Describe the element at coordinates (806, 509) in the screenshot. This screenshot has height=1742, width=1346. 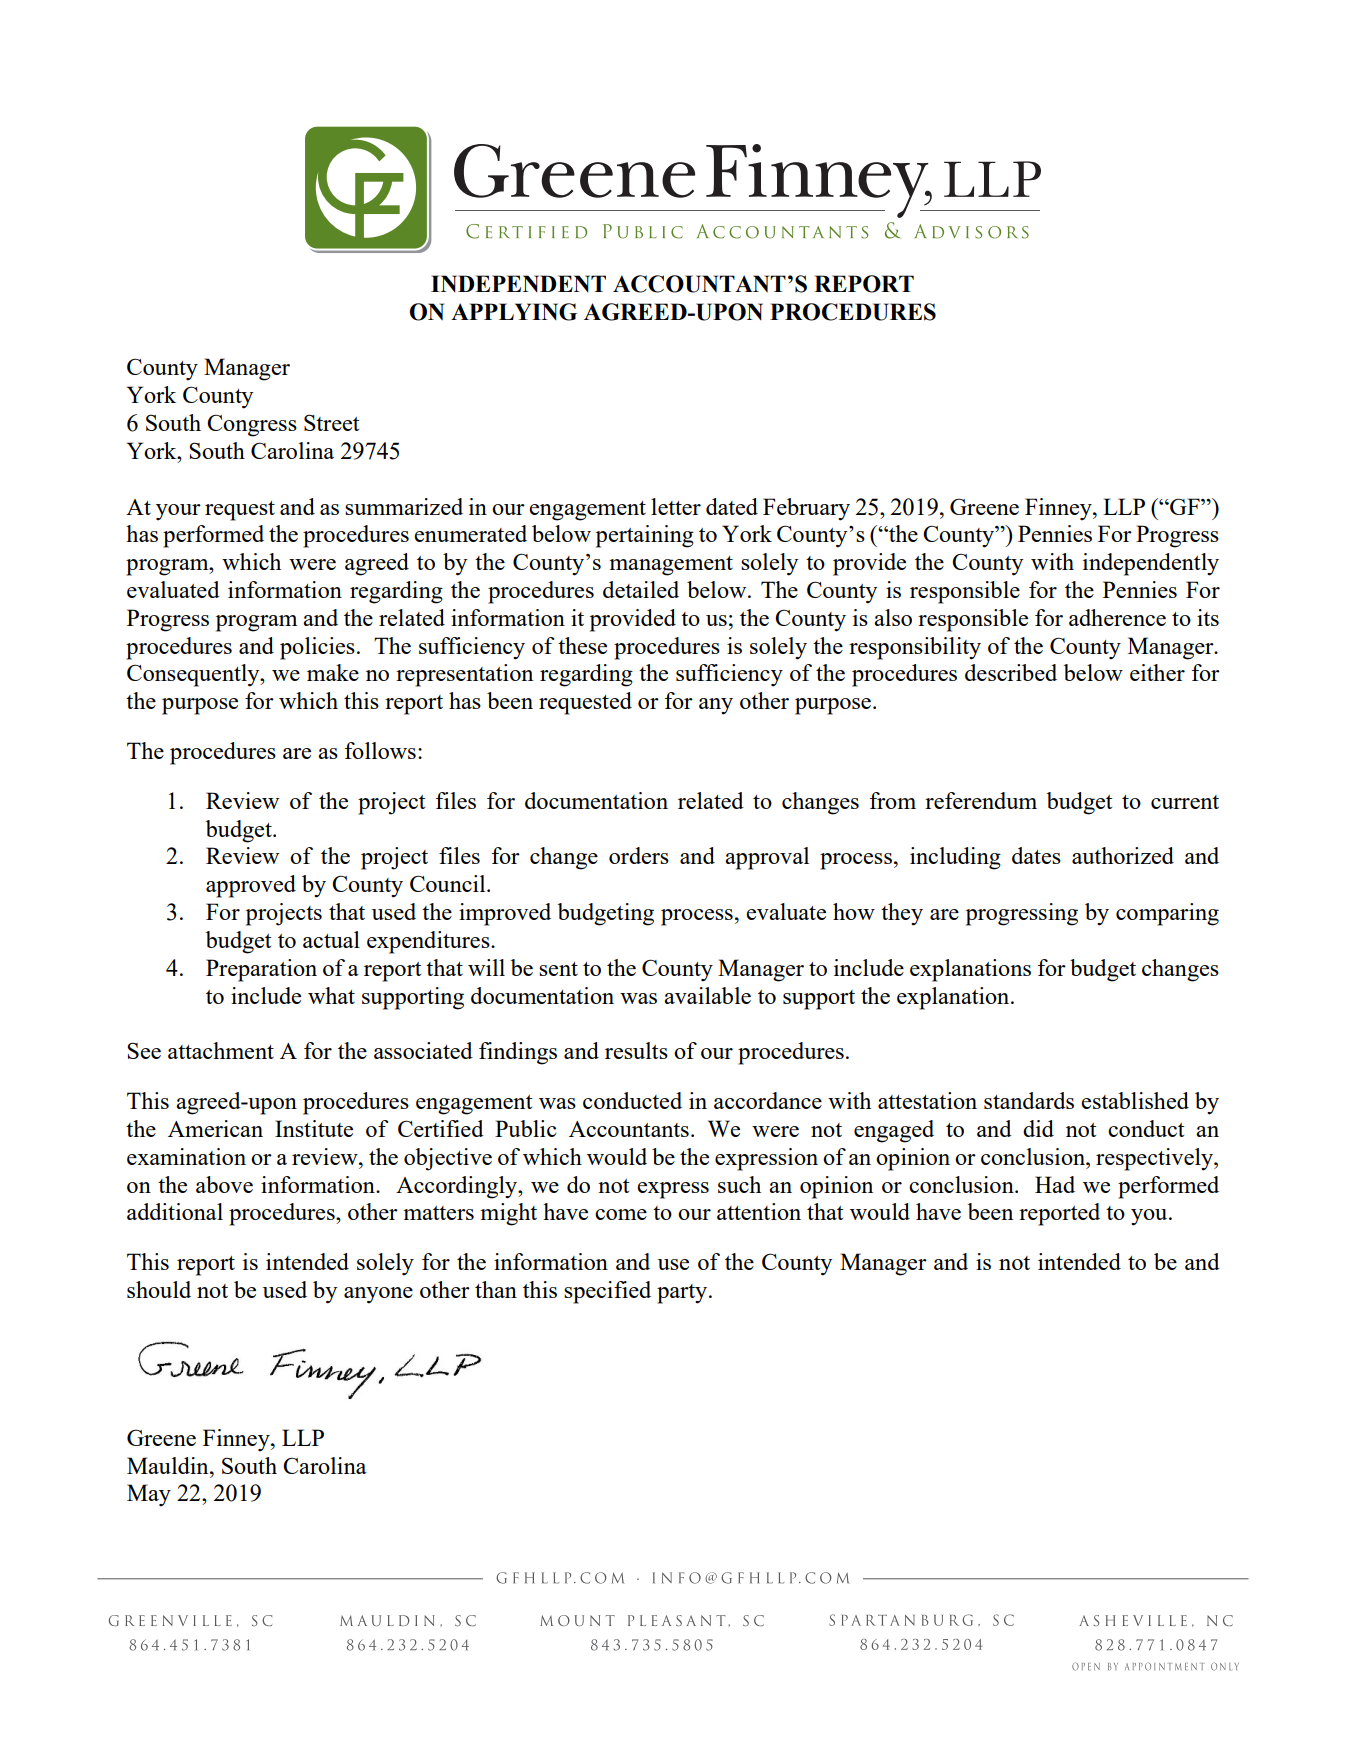
I see `February` at that location.
